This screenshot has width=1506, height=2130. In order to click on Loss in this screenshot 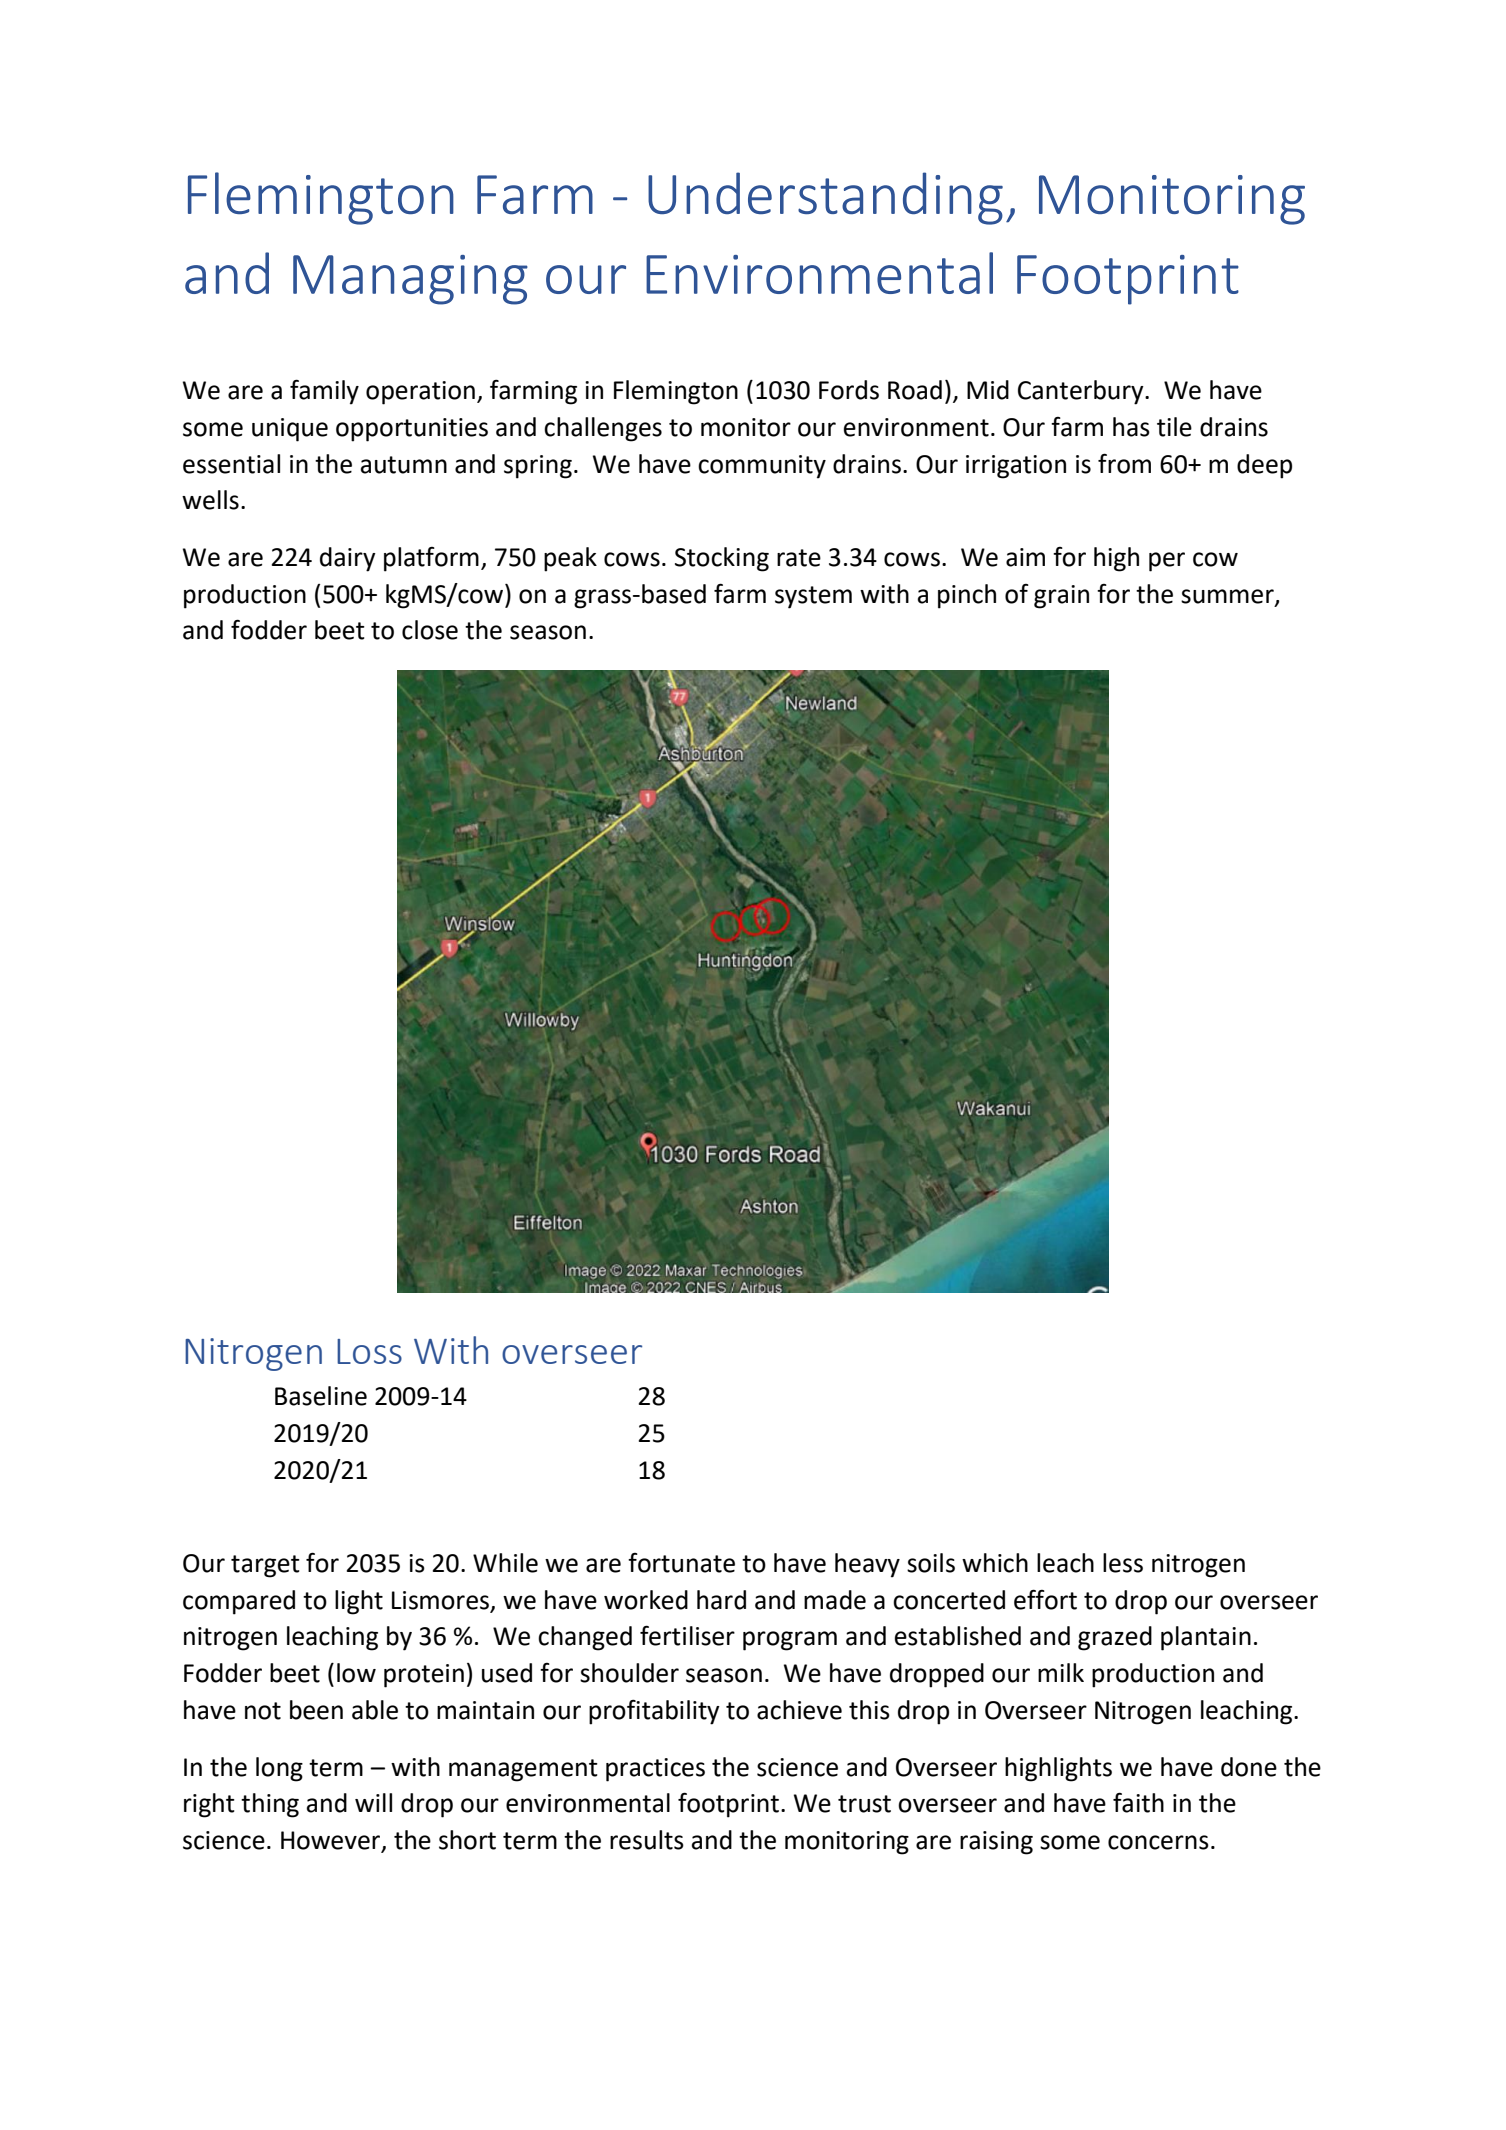, I will do `click(369, 1351)`.
